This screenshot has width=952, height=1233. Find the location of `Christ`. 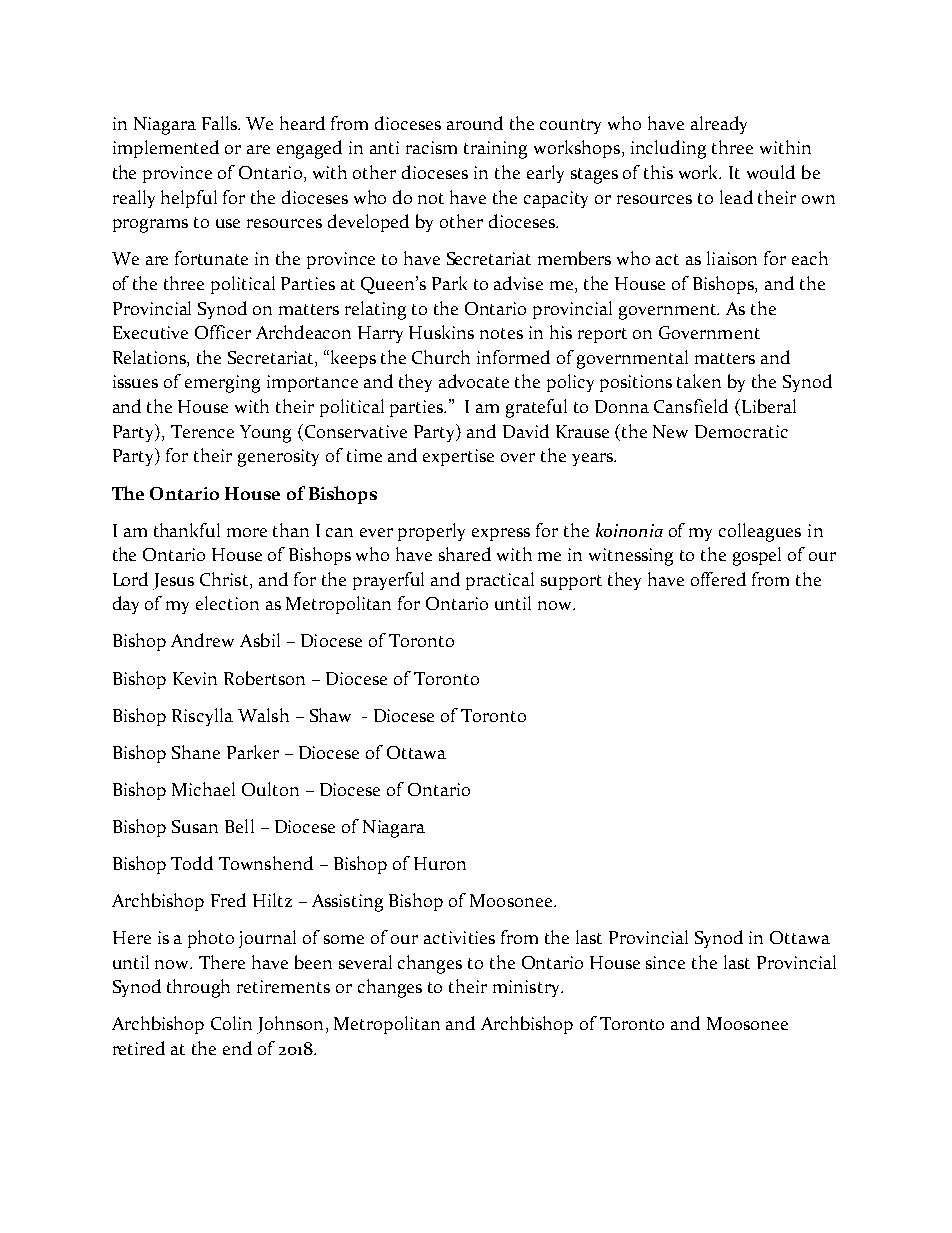

Christ is located at coordinates (225, 580).
